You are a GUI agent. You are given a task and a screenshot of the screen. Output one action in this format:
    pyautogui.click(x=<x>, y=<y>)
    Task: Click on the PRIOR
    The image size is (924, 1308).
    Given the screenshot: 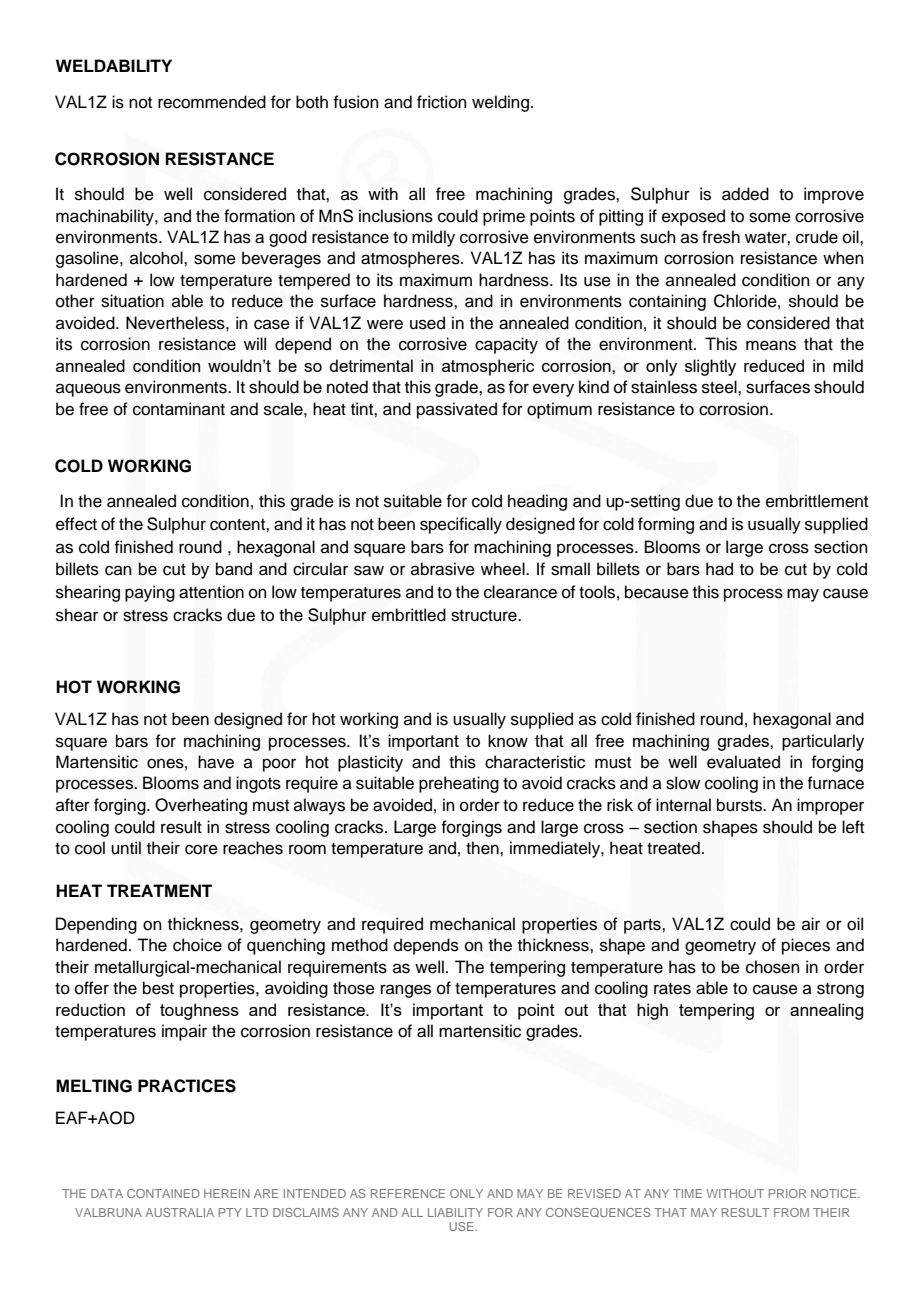 What is the action you would take?
    pyautogui.click(x=787, y=1193)
